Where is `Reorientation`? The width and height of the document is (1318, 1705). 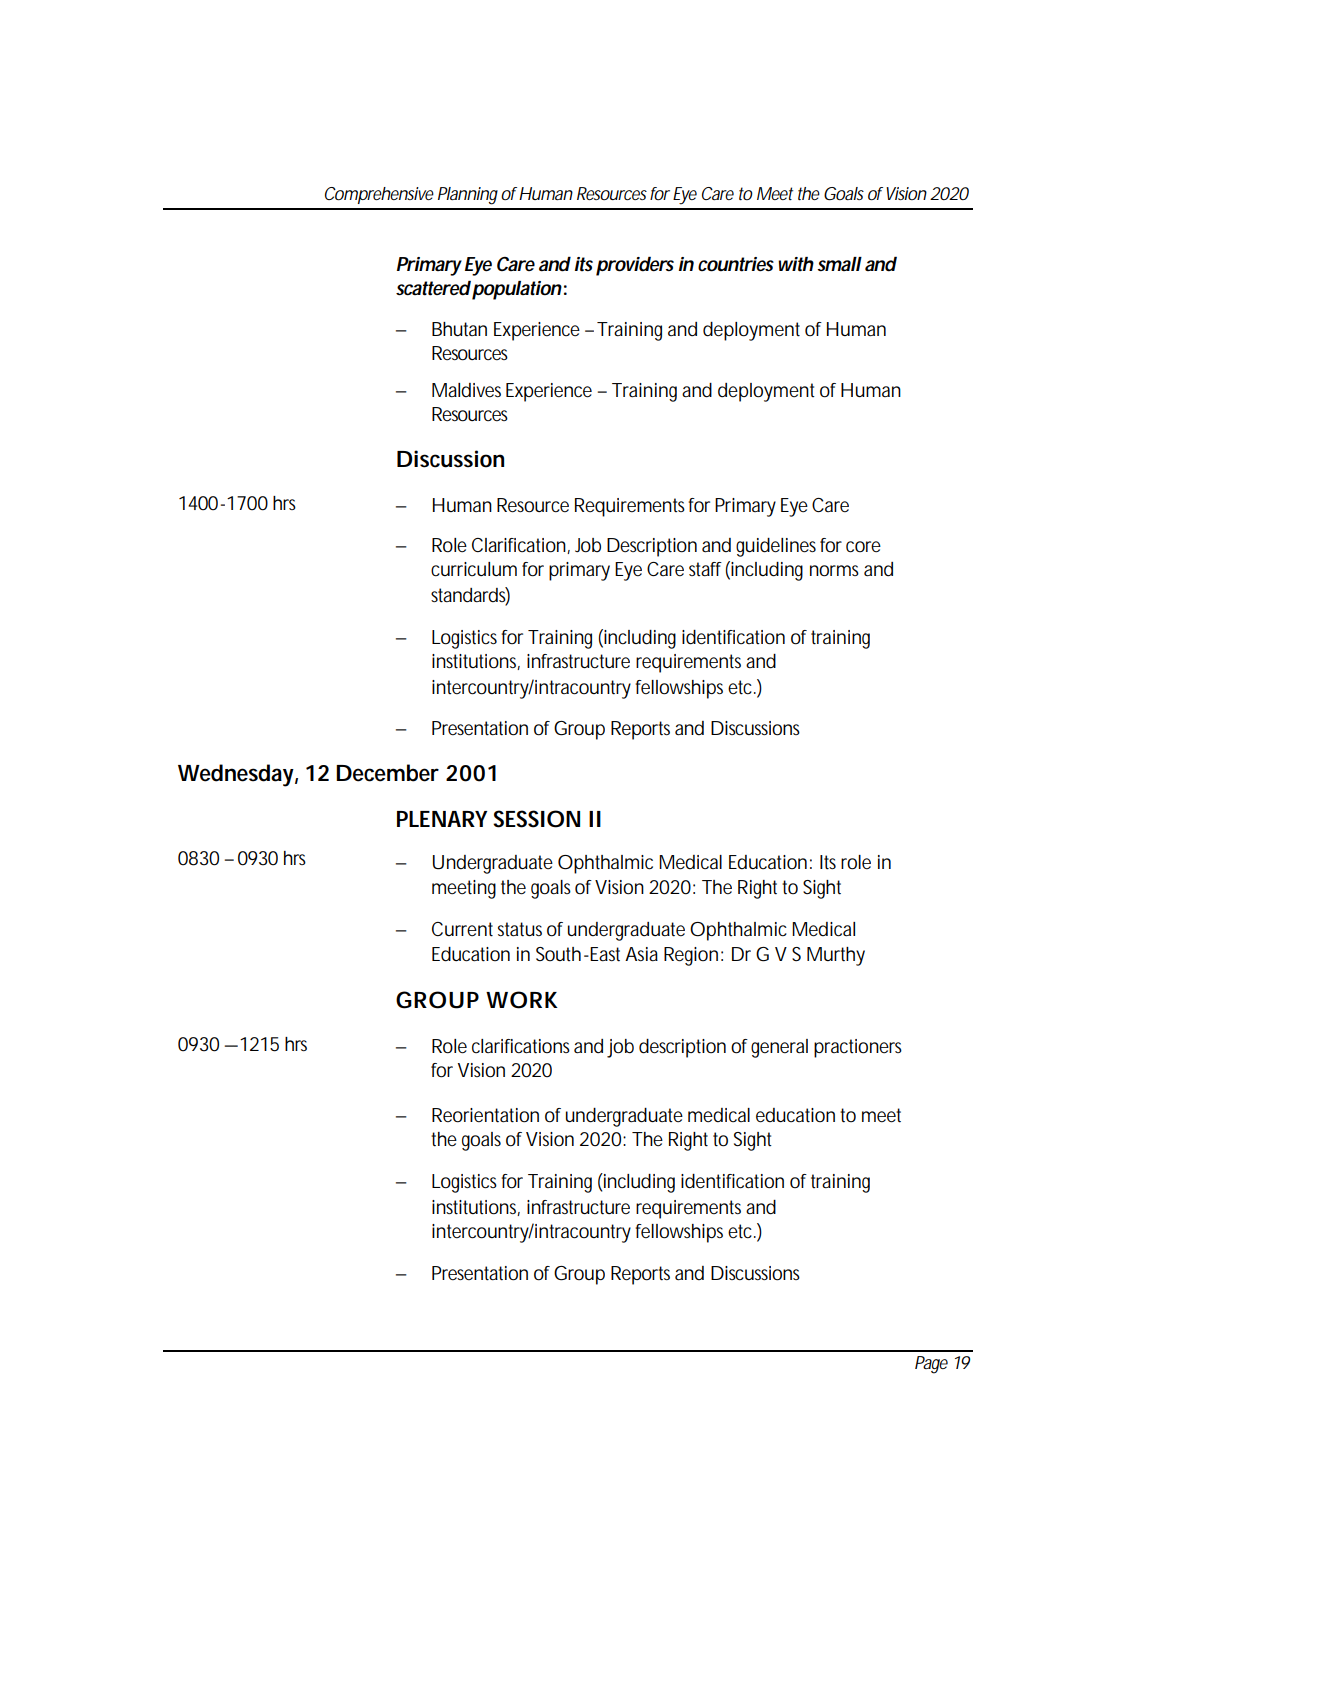
Reorientation is located at coordinates (485, 1115).
